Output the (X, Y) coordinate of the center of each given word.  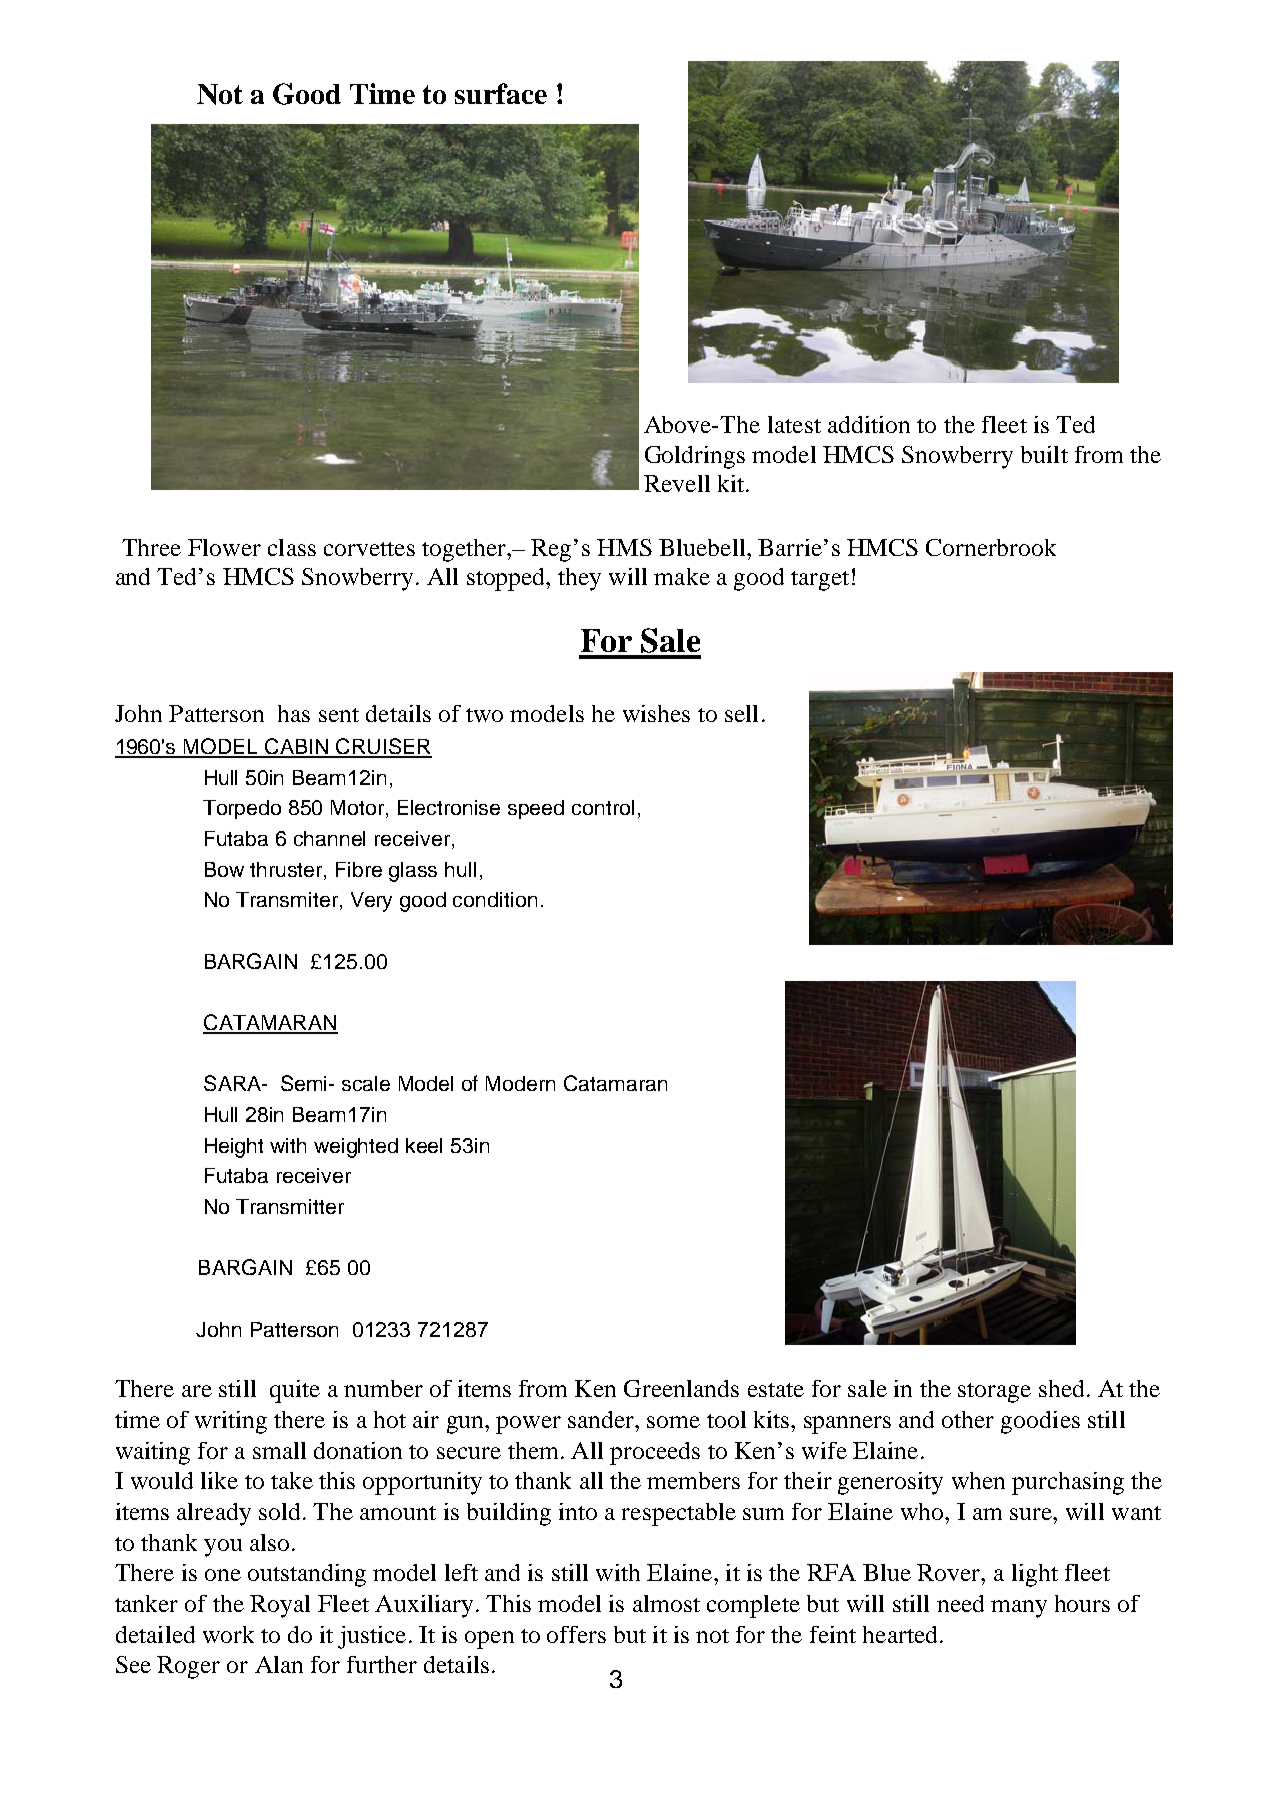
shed (1061, 1388)
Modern (520, 1083)
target (820, 581)
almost (666, 1603)
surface (501, 93)
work (228, 1634)
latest (794, 424)
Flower (224, 547)
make (682, 576)
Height (234, 1148)
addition (869, 424)
